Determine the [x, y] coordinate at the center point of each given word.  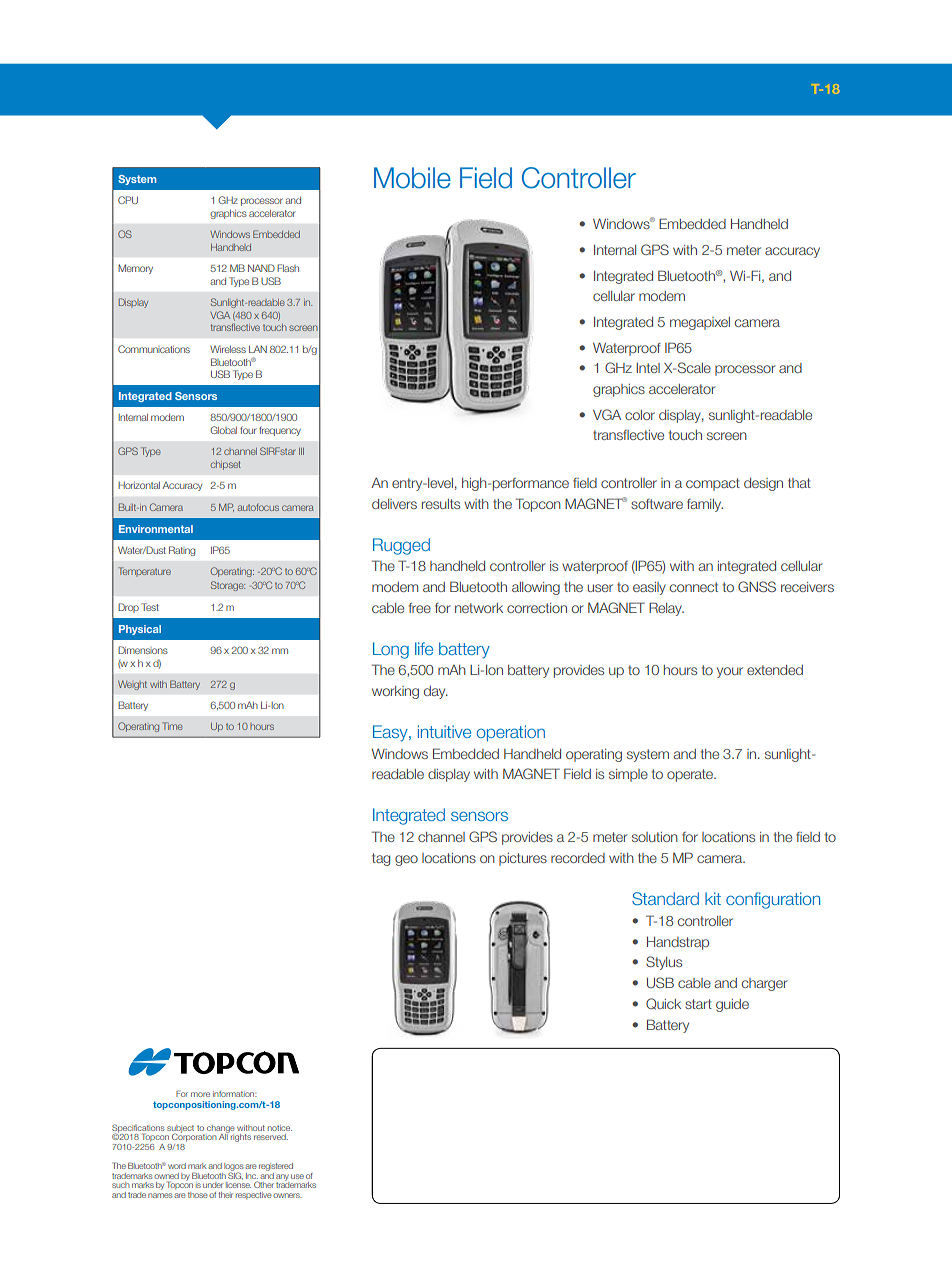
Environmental [156, 529]
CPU [128, 200]
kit [713, 898]
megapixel [700, 323]
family [705, 505]
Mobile [412, 178]
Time [172, 726]
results [441, 504]
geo [406, 860]
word [177, 1166]
